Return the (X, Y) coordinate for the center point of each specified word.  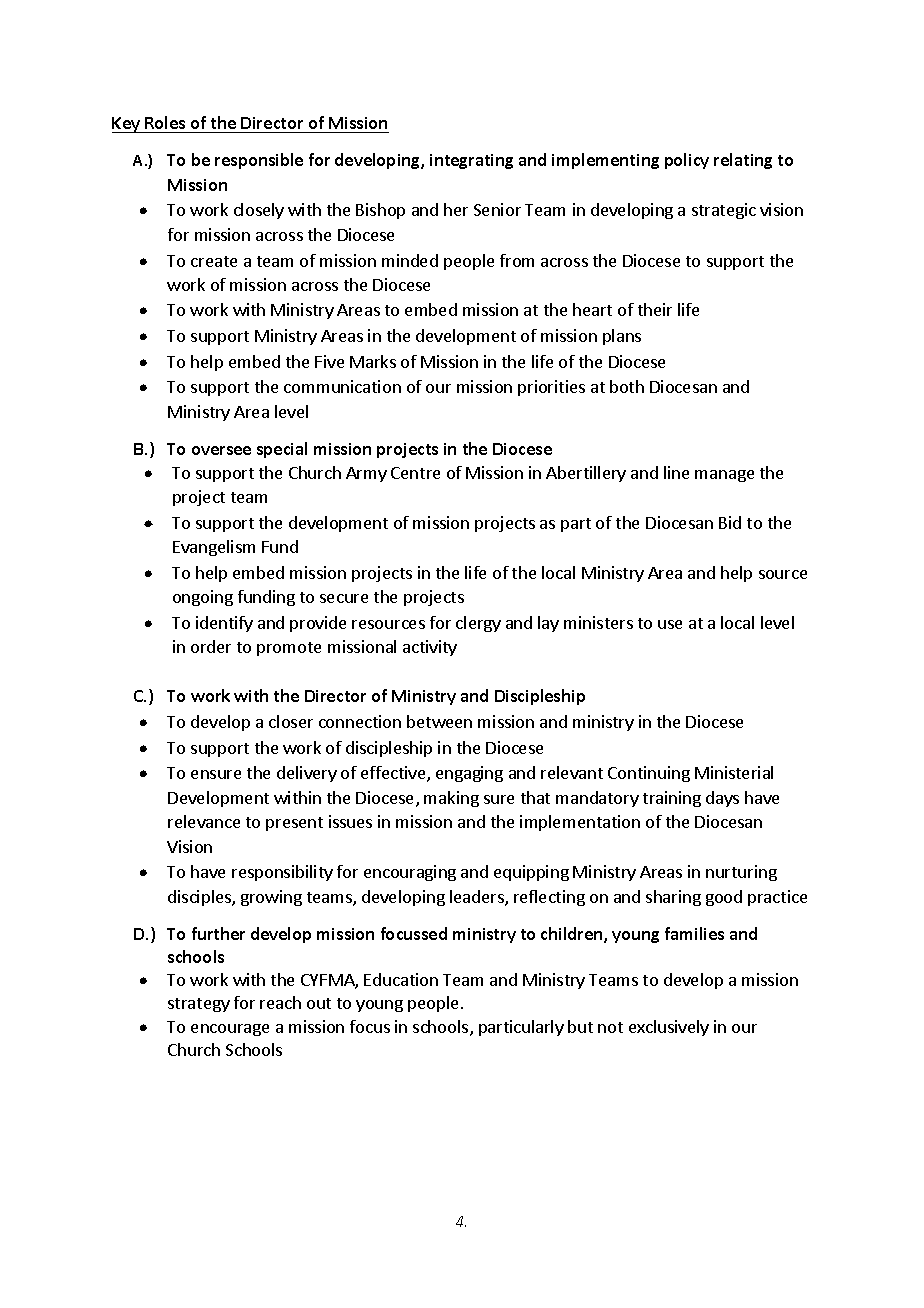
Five (329, 361)
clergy (478, 624)
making (451, 799)
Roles (165, 122)
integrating (471, 161)
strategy (199, 1005)
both (627, 386)
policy (687, 161)
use (670, 624)
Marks (373, 361)
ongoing (203, 598)
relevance (204, 821)
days (722, 799)
